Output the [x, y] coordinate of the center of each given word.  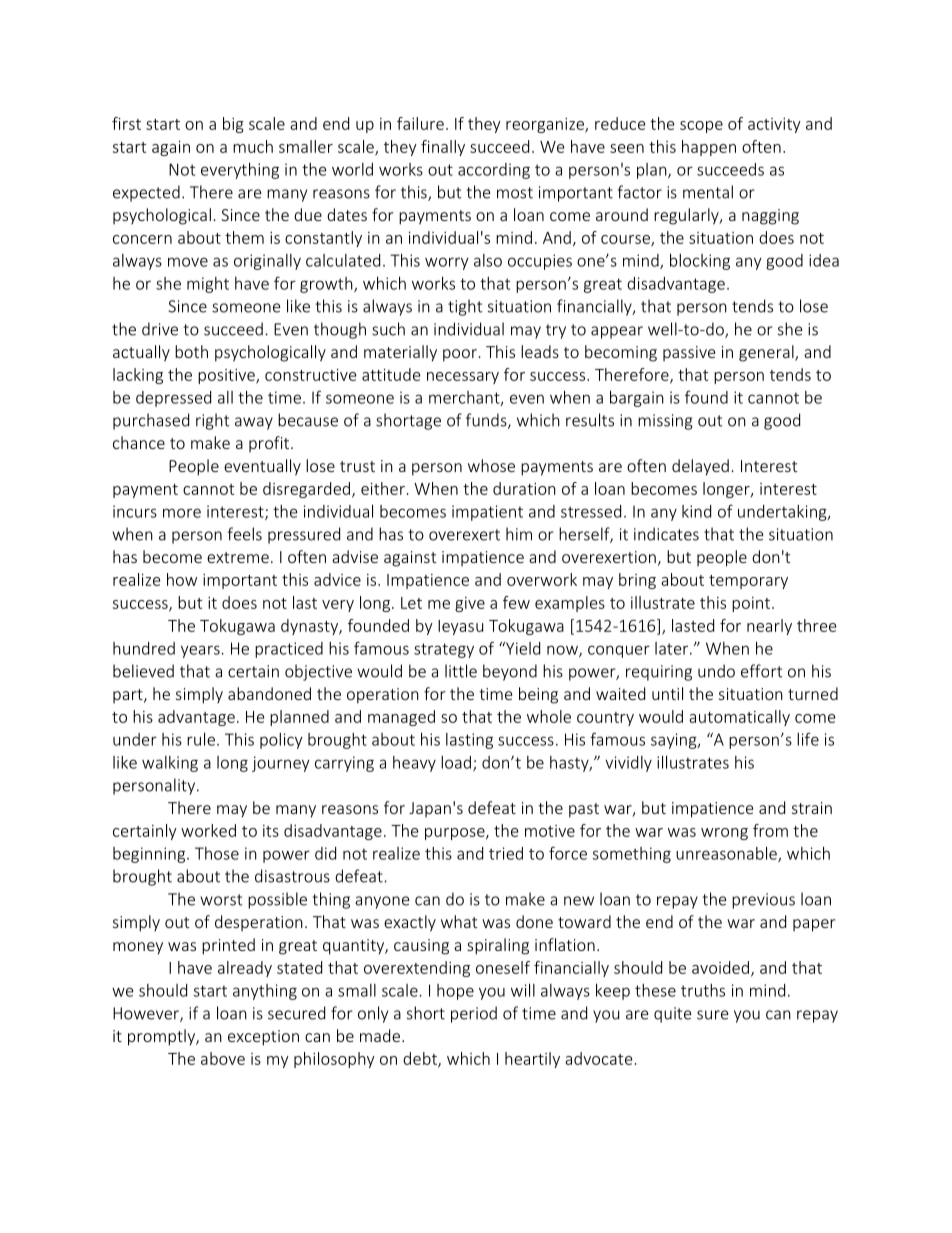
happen [709, 148]
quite [673, 1015]
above [223, 1058]
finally [443, 148]
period [474, 1014]
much [253, 146]
